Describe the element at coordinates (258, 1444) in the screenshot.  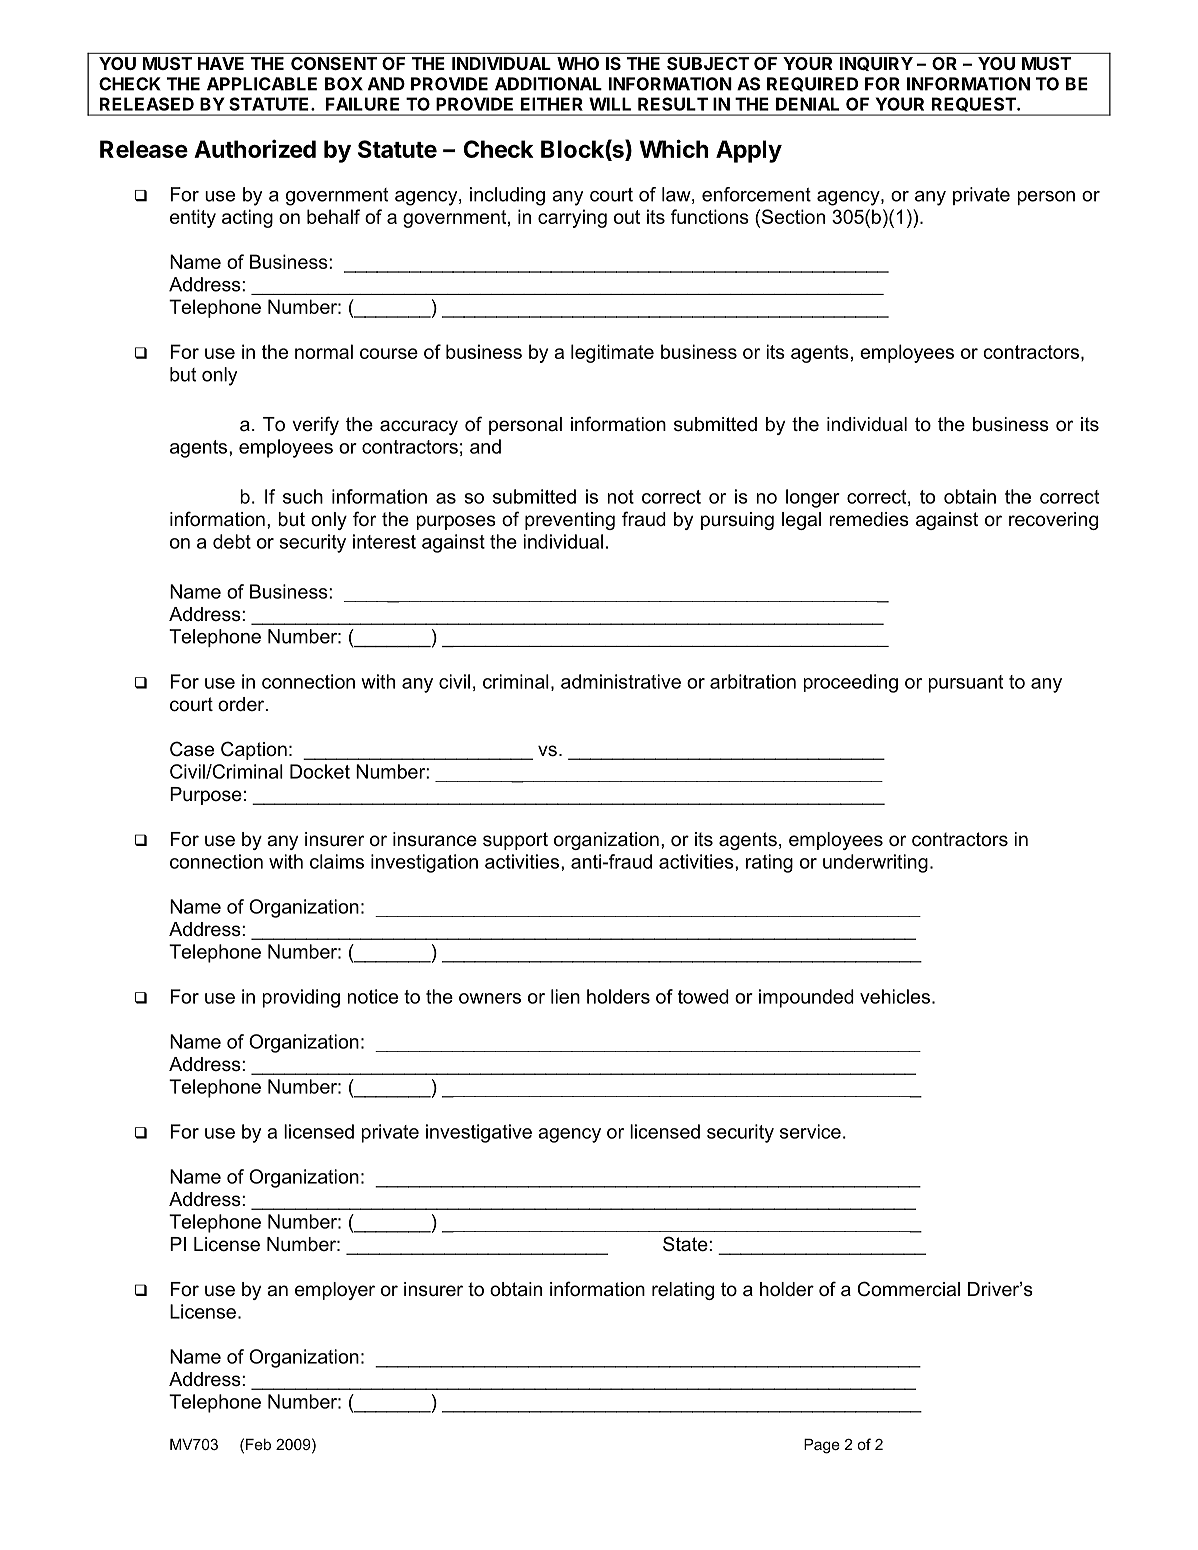
I see `Feb` at that location.
